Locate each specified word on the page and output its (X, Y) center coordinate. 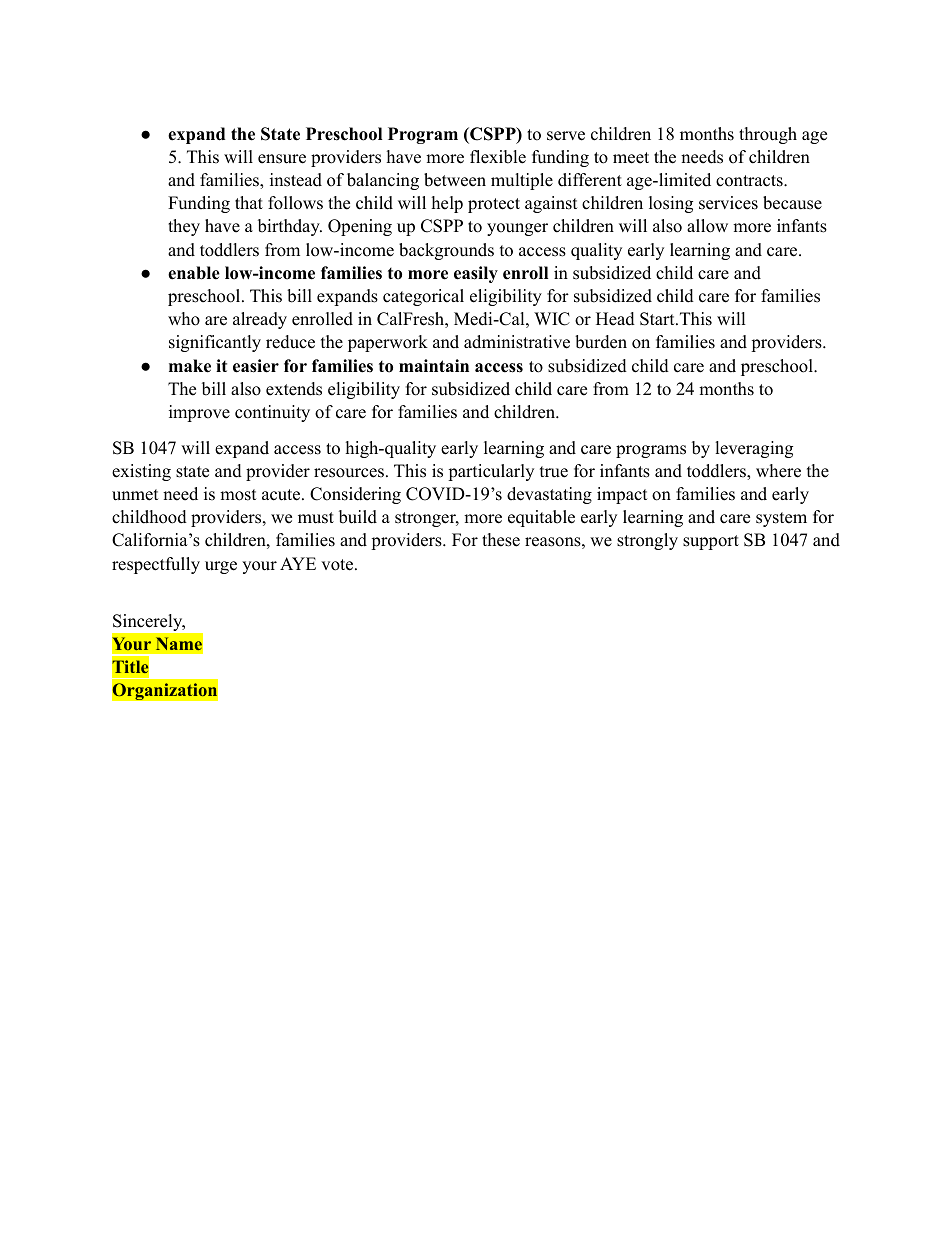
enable (194, 273)
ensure (282, 159)
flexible (498, 157)
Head (615, 319)
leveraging (754, 449)
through (768, 135)
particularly (491, 472)
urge (221, 567)
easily (476, 274)
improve (199, 413)
